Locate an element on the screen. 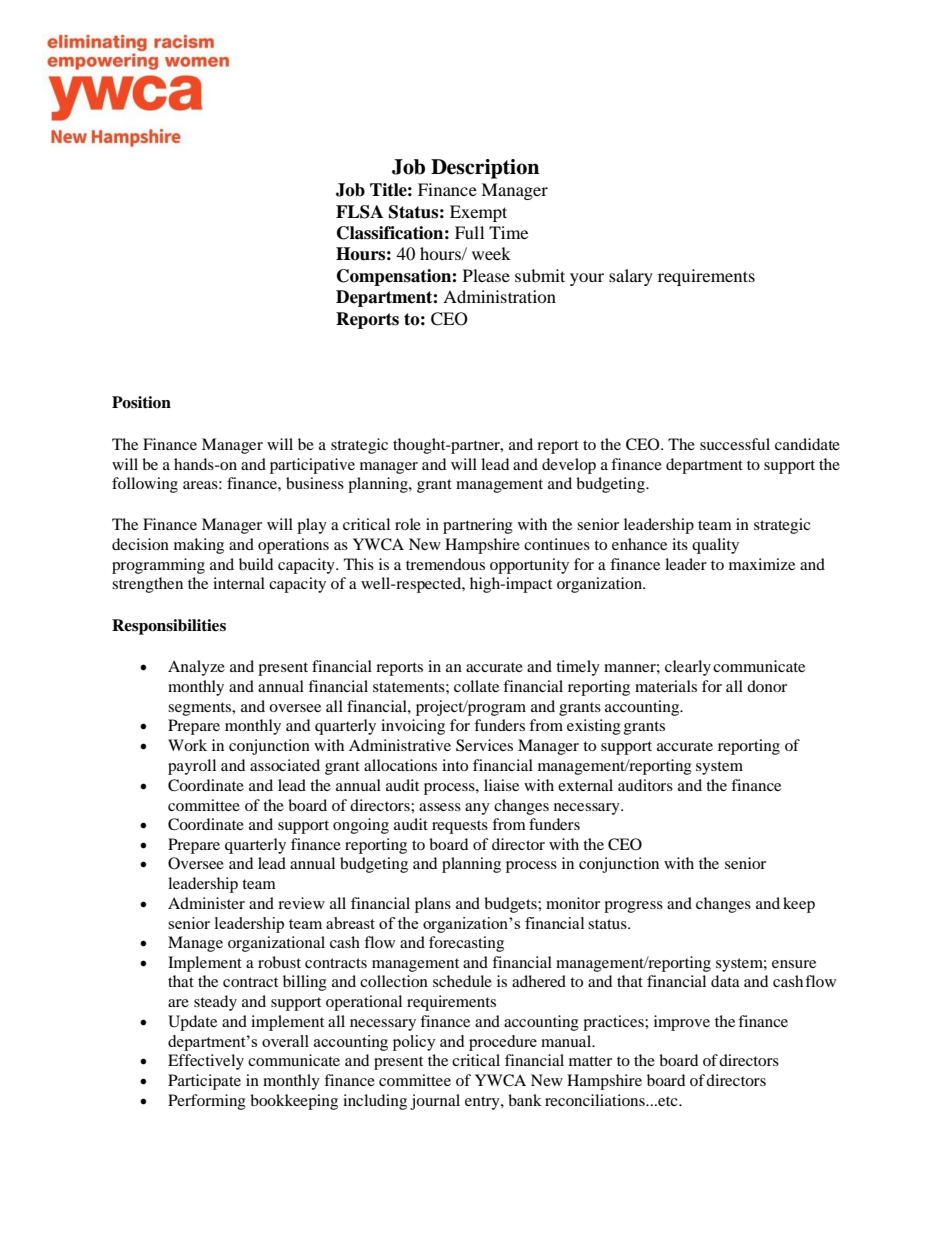 The image size is (952, 1233). Exempt is located at coordinates (478, 213).
